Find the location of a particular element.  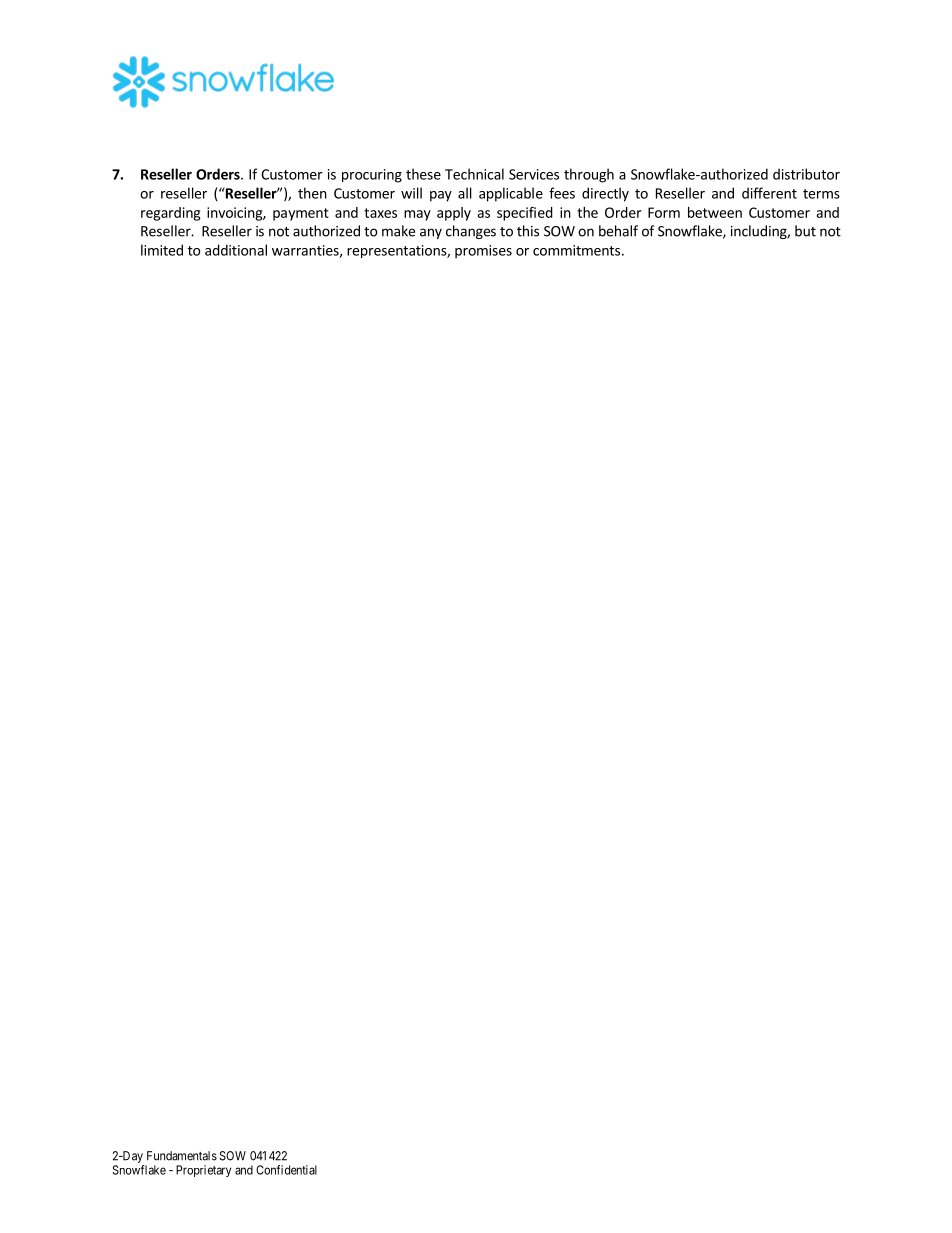

Fundamentals is located at coordinates (182, 1156).
